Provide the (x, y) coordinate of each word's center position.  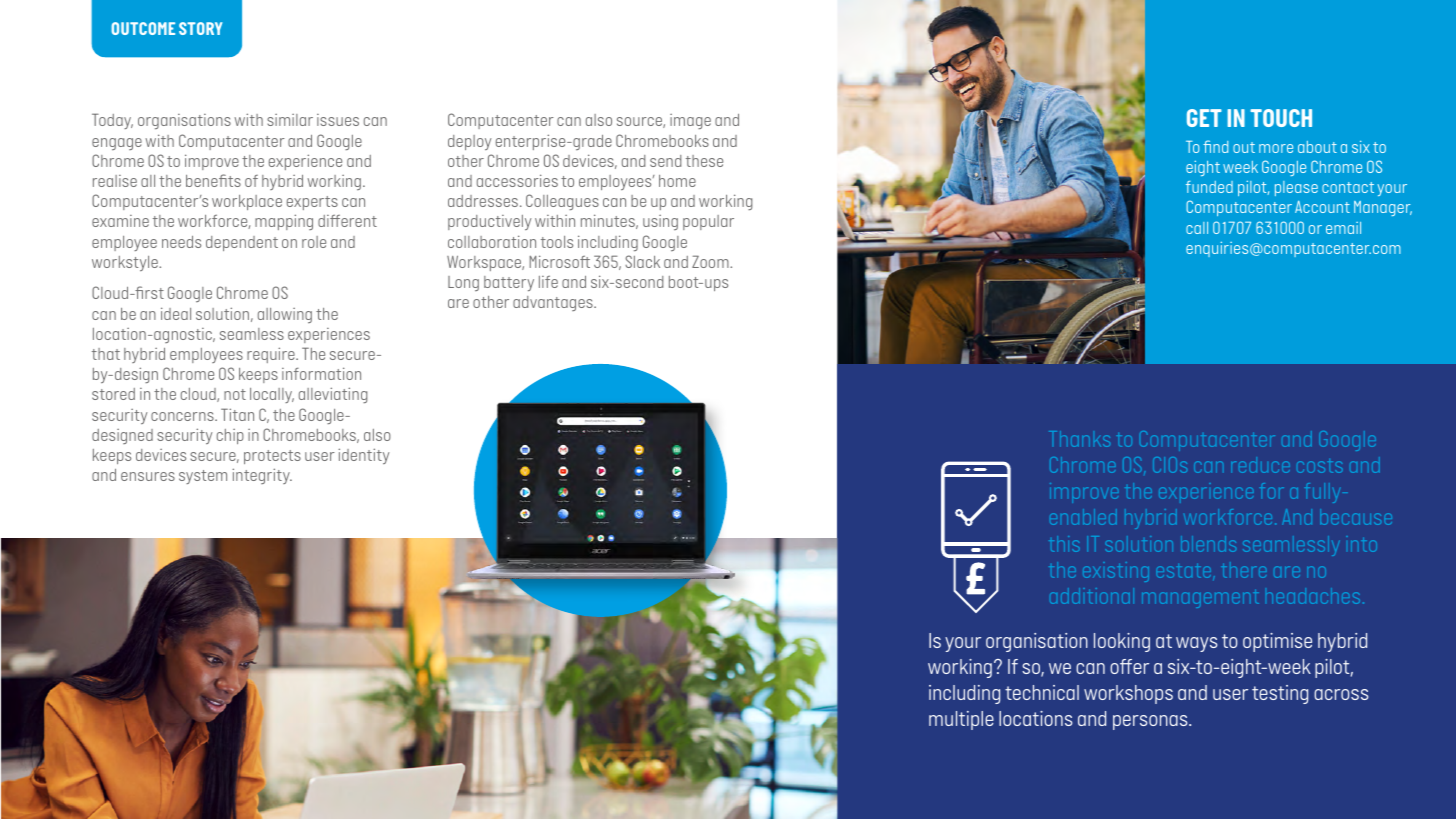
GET (1204, 118)
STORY (200, 28)
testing (1280, 694)
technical (1042, 692)
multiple (961, 720)
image (690, 121)
